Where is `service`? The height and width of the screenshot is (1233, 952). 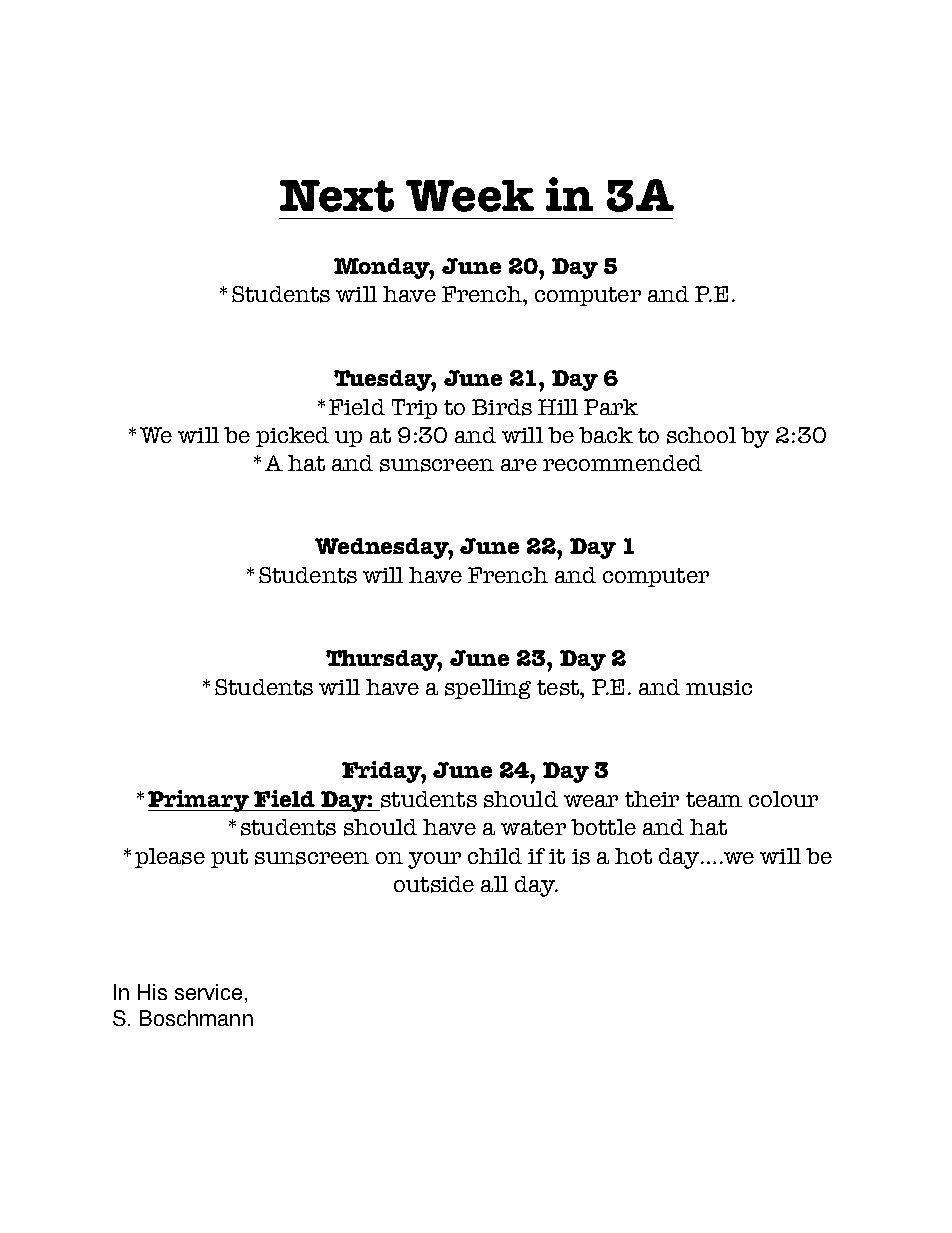
service is located at coordinates (208, 992).
